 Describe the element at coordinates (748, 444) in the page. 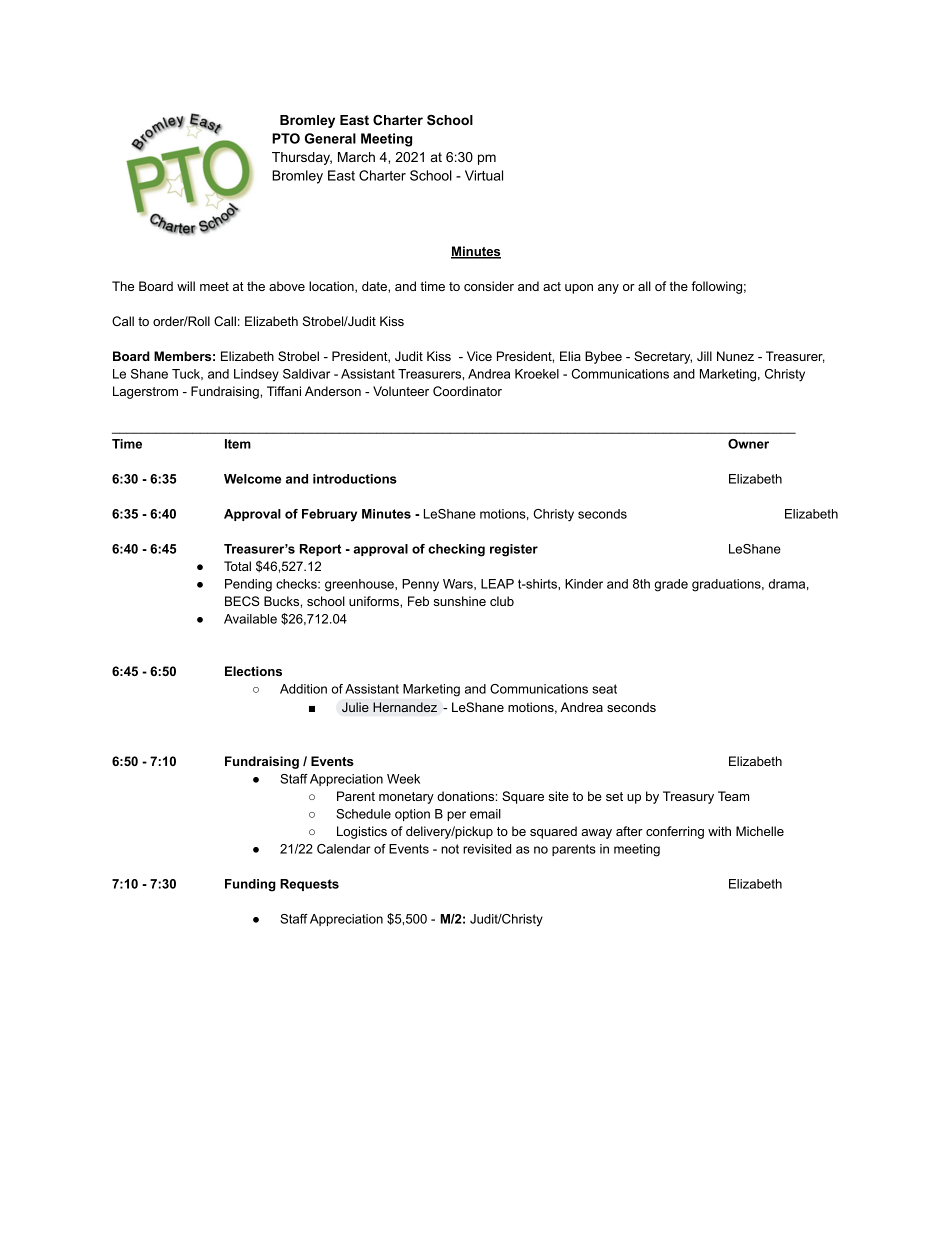

I see `Owner` at that location.
